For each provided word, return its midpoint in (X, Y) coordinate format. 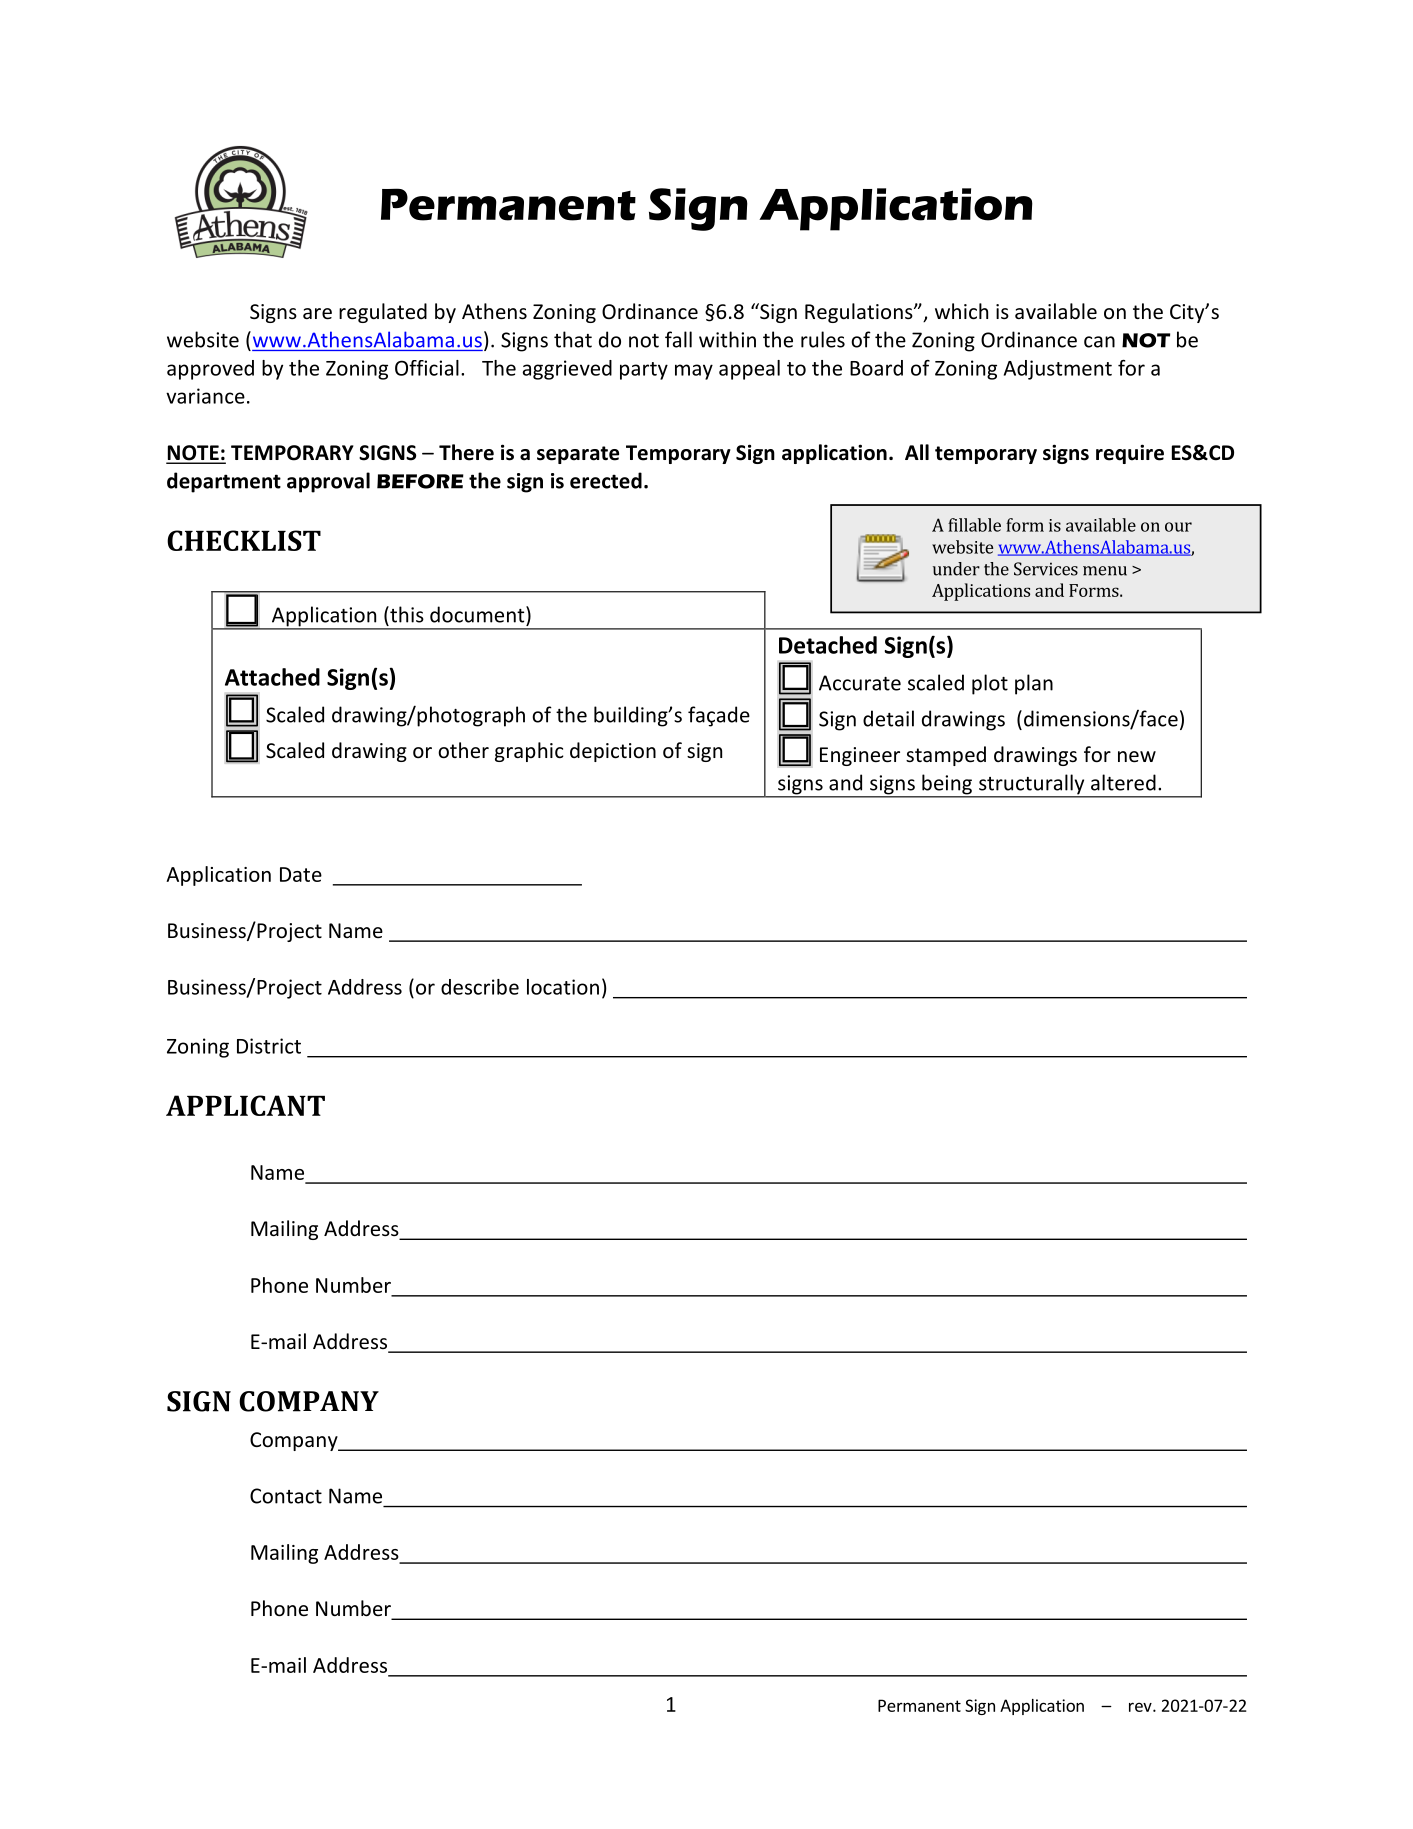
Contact (286, 1496)
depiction (613, 752)
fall (678, 339)
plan (1034, 684)
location (563, 987)
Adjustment (1058, 370)
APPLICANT (245, 1105)
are (317, 314)
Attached (272, 677)
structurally (1032, 785)
